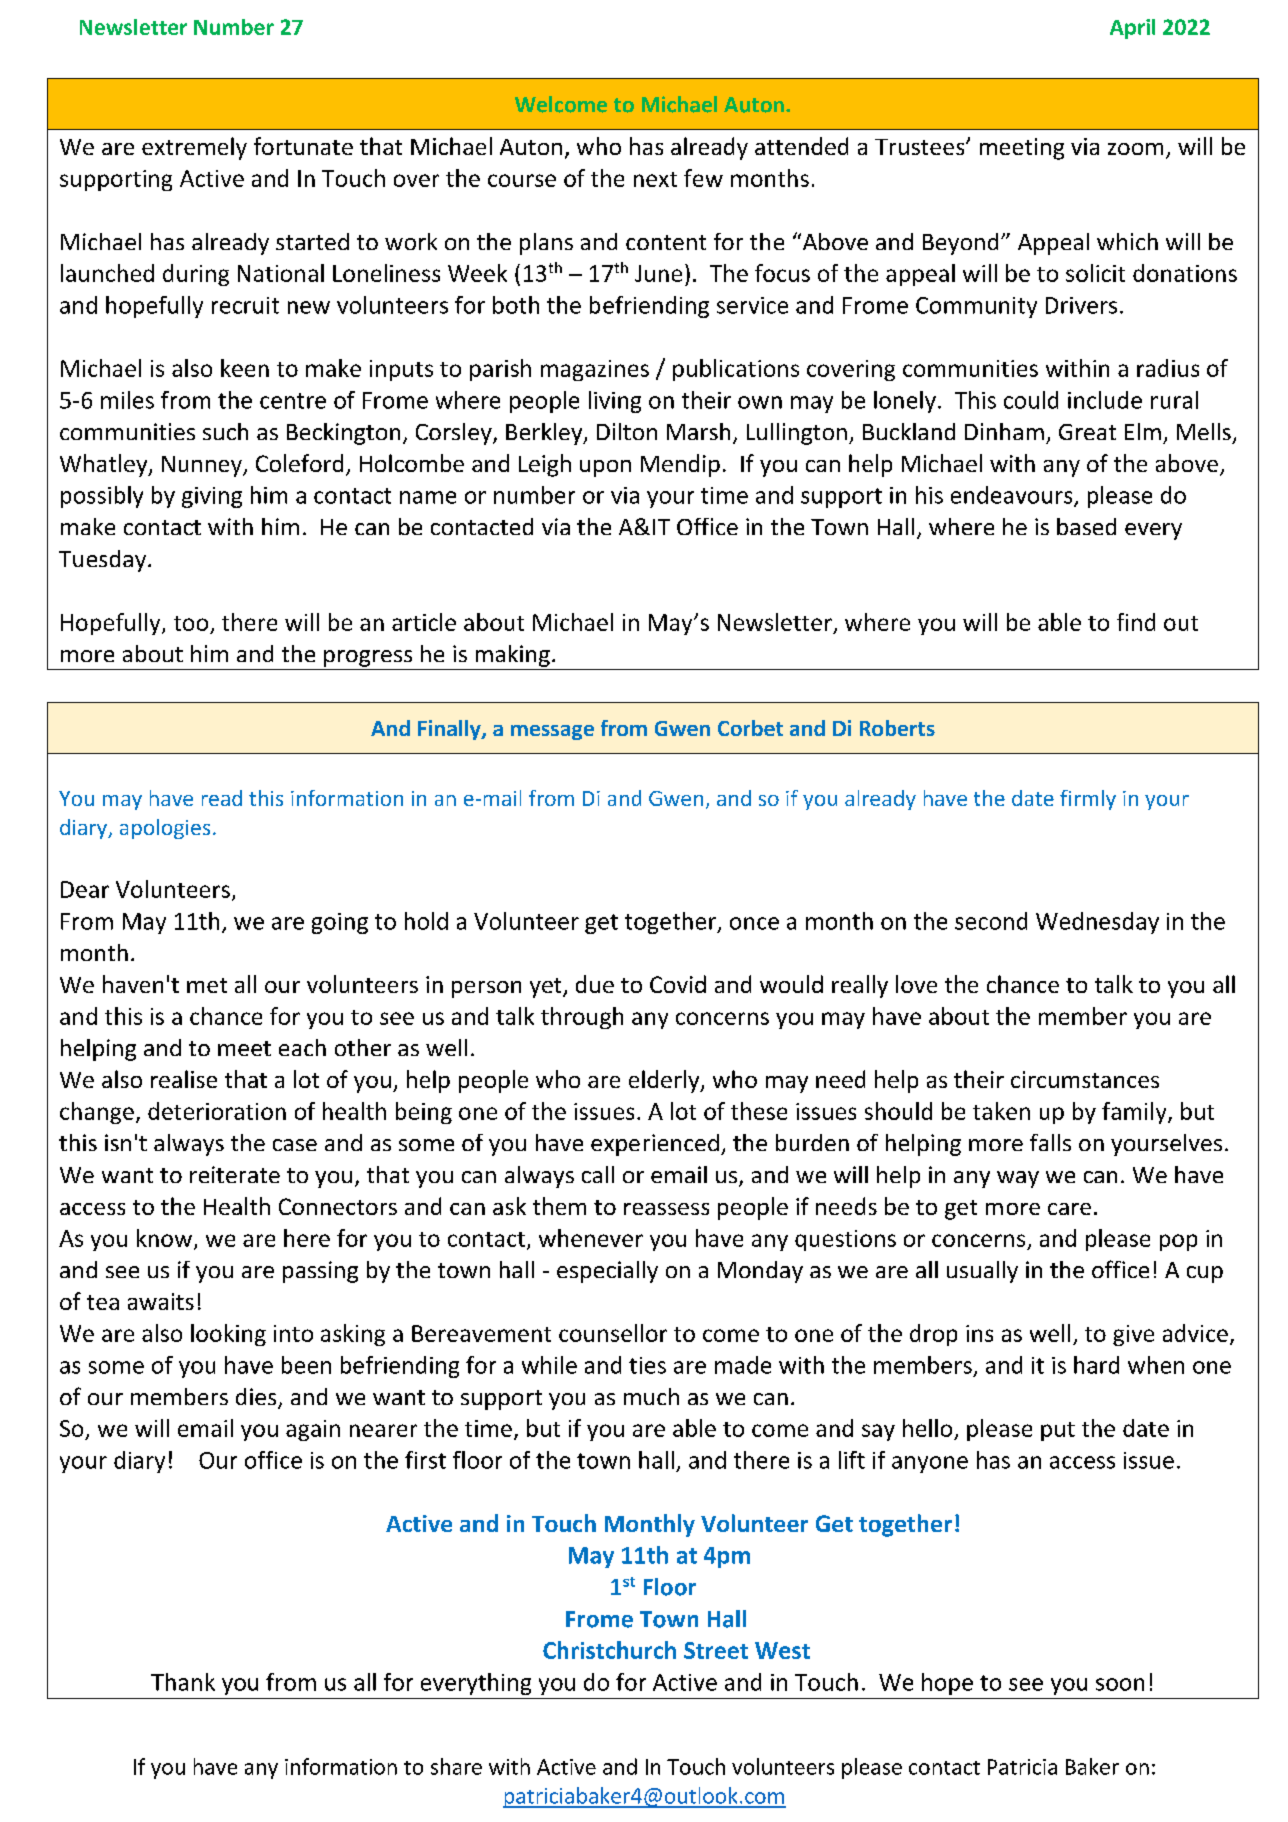 This screenshot has height=1822, width=1288. Describe the element at coordinates (183, 1682) in the screenshot. I see `Thank` at that location.
